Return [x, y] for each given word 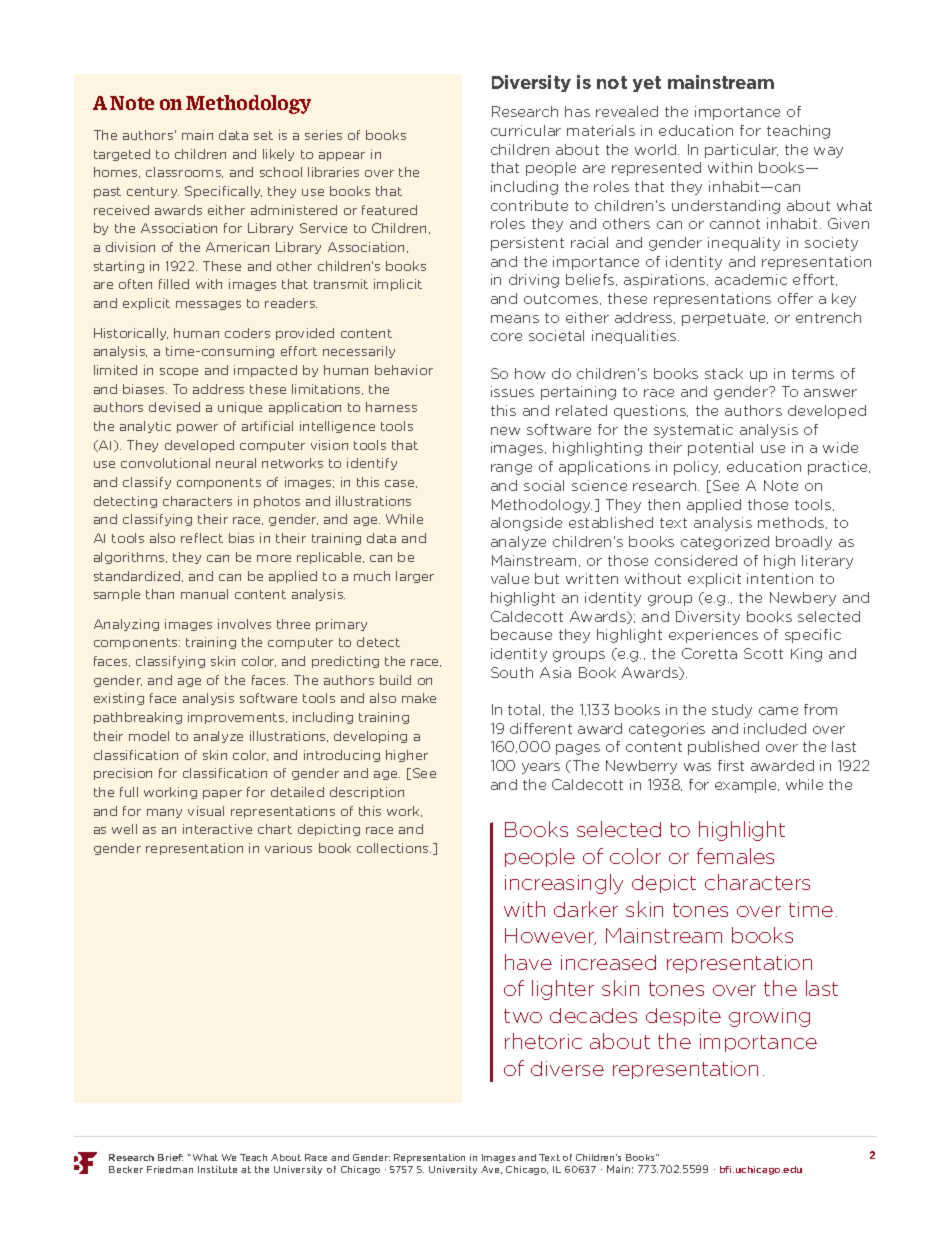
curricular [526, 130]
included [775, 728]
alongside [526, 524]
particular [741, 151]
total [524, 709]
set [263, 135]
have [528, 962]
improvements [237, 718]
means [515, 319]
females [735, 856]
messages [208, 305]
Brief [170, 1157]
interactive [217, 829]
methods [792, 523]
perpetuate [725, 319]
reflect [202, 538]
